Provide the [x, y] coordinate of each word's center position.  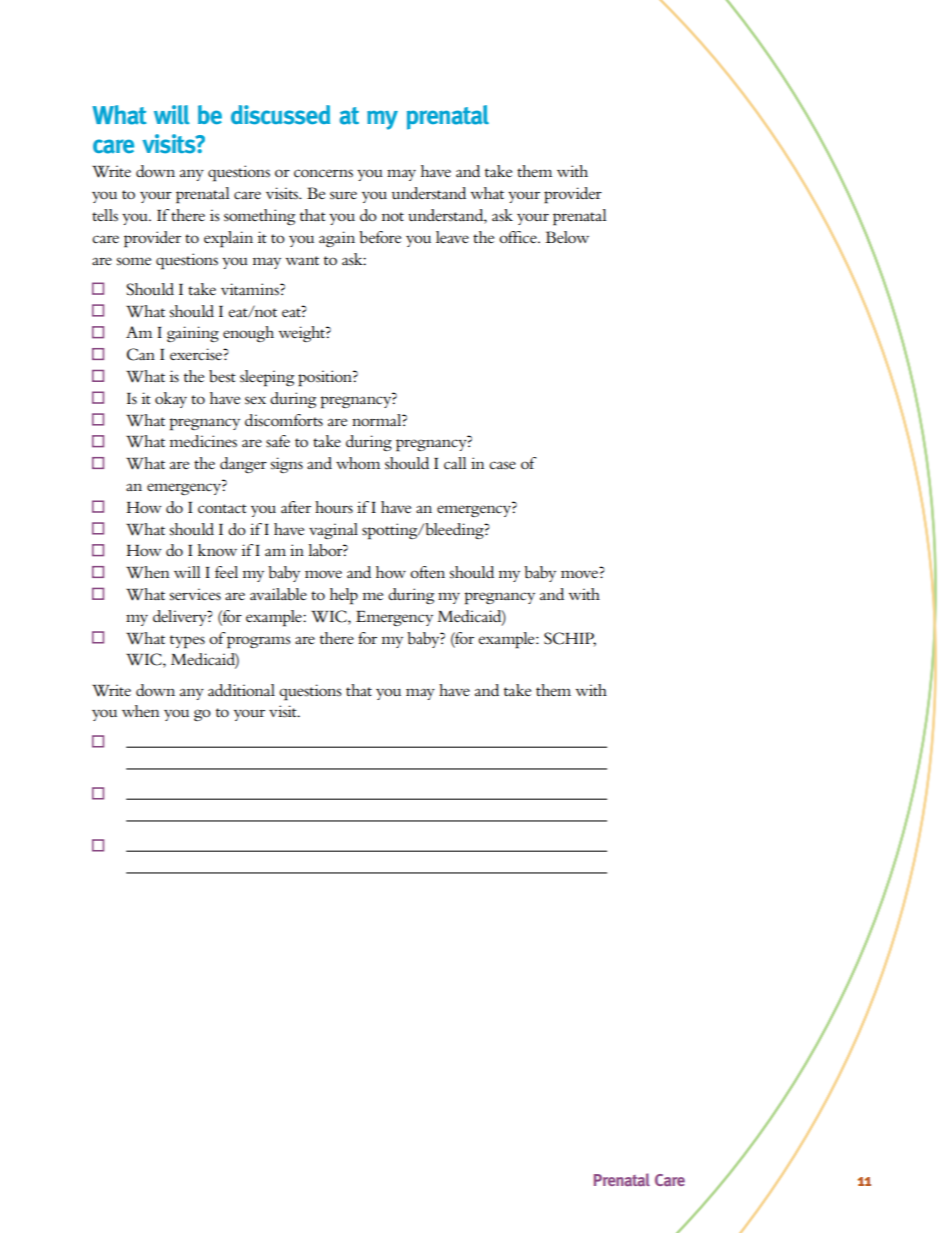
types [187, 642]
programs [259, 642]
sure [343, 195]
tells [105, 215]
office [519, 237]
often [427, 572]
